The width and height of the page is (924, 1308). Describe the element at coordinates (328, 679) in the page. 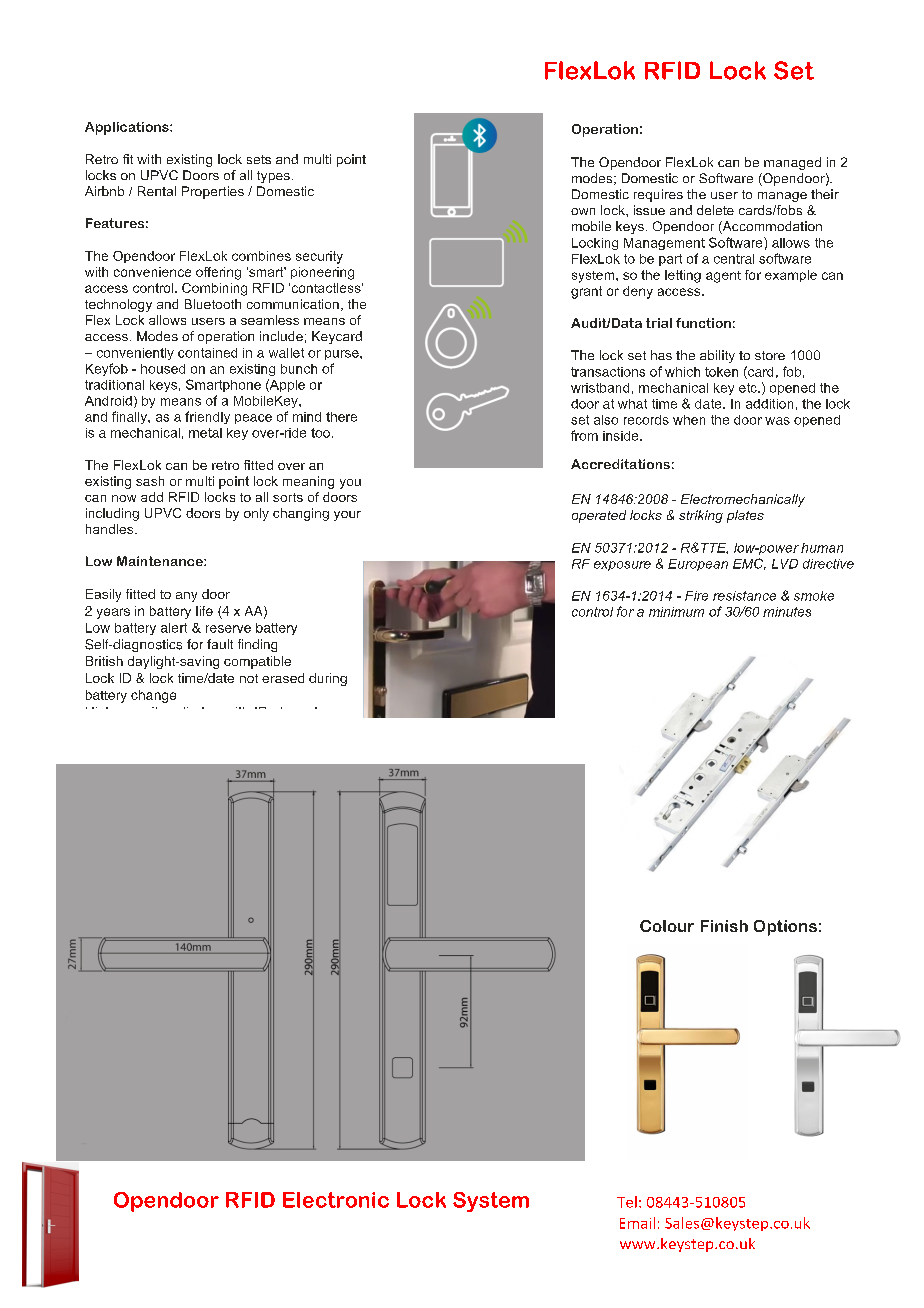

I see `during` at that location.
